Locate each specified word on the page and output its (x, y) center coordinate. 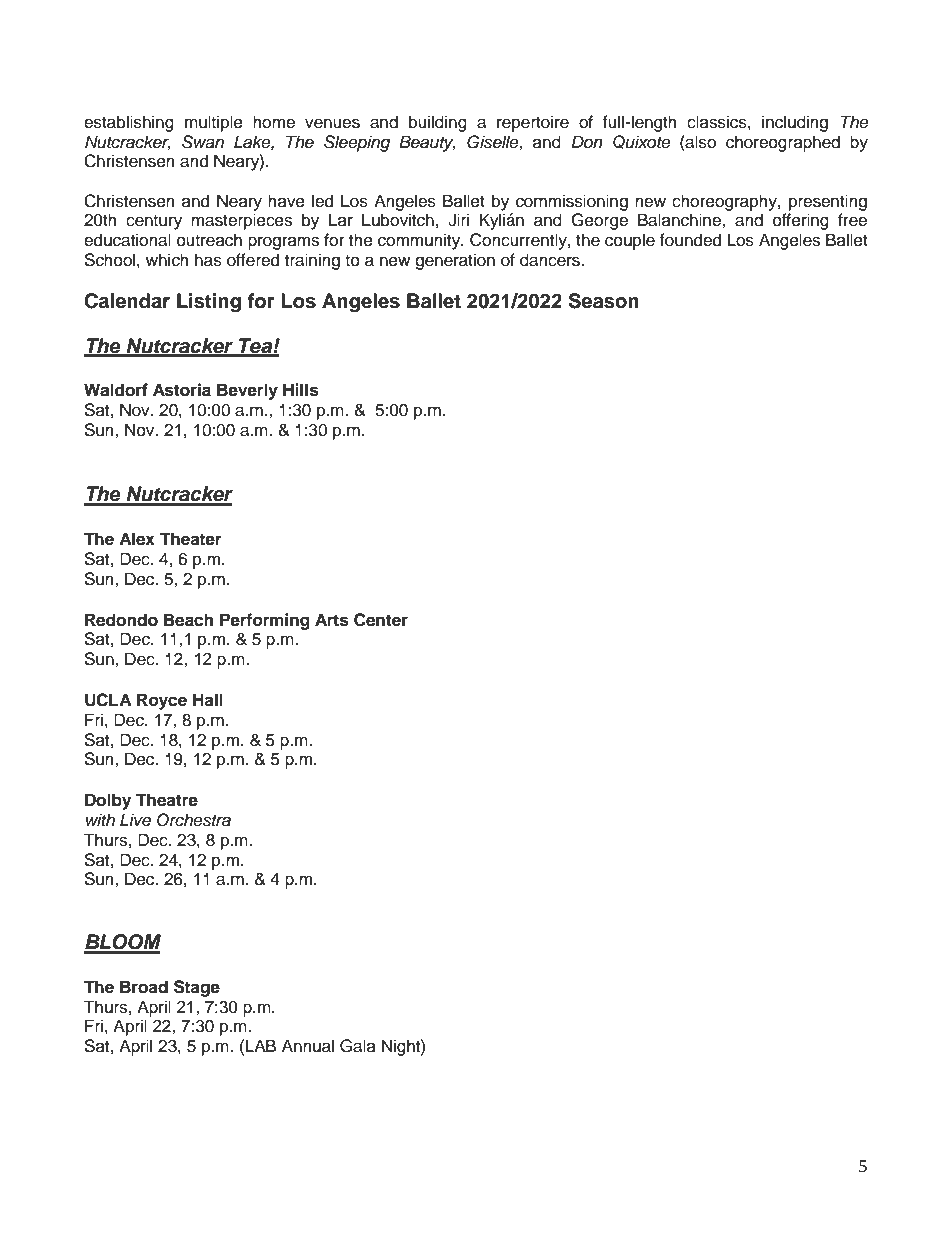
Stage (197, 988)
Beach (188, 620)
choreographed (783, 143)
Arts (332, 620)
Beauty (427, 143)
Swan (203, 142)
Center (381, 620)
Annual (308, 1046)
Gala (358, 1046)
